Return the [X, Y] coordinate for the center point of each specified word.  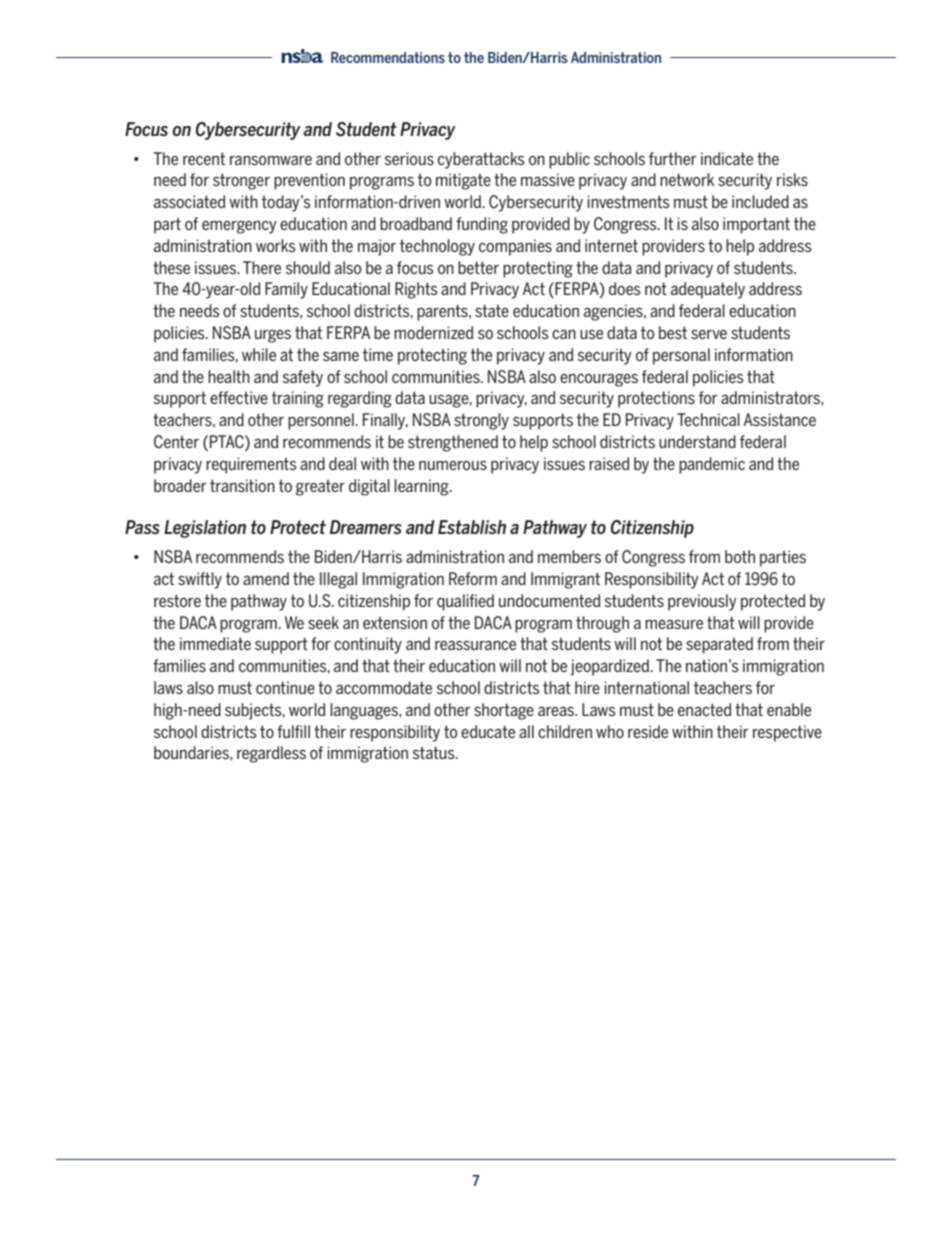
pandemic [712, 465]
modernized [433, 332]
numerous [453, 465]
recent [204, 158]
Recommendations [388, 57]
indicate [727, 158]
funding [482, 225]
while [259, 354]
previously [702, 602]
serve [709, 334]
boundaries [192, 752]
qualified [465, 602]
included [760, 201]
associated [189, 201]
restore [177, 600]
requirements [251, 465]
